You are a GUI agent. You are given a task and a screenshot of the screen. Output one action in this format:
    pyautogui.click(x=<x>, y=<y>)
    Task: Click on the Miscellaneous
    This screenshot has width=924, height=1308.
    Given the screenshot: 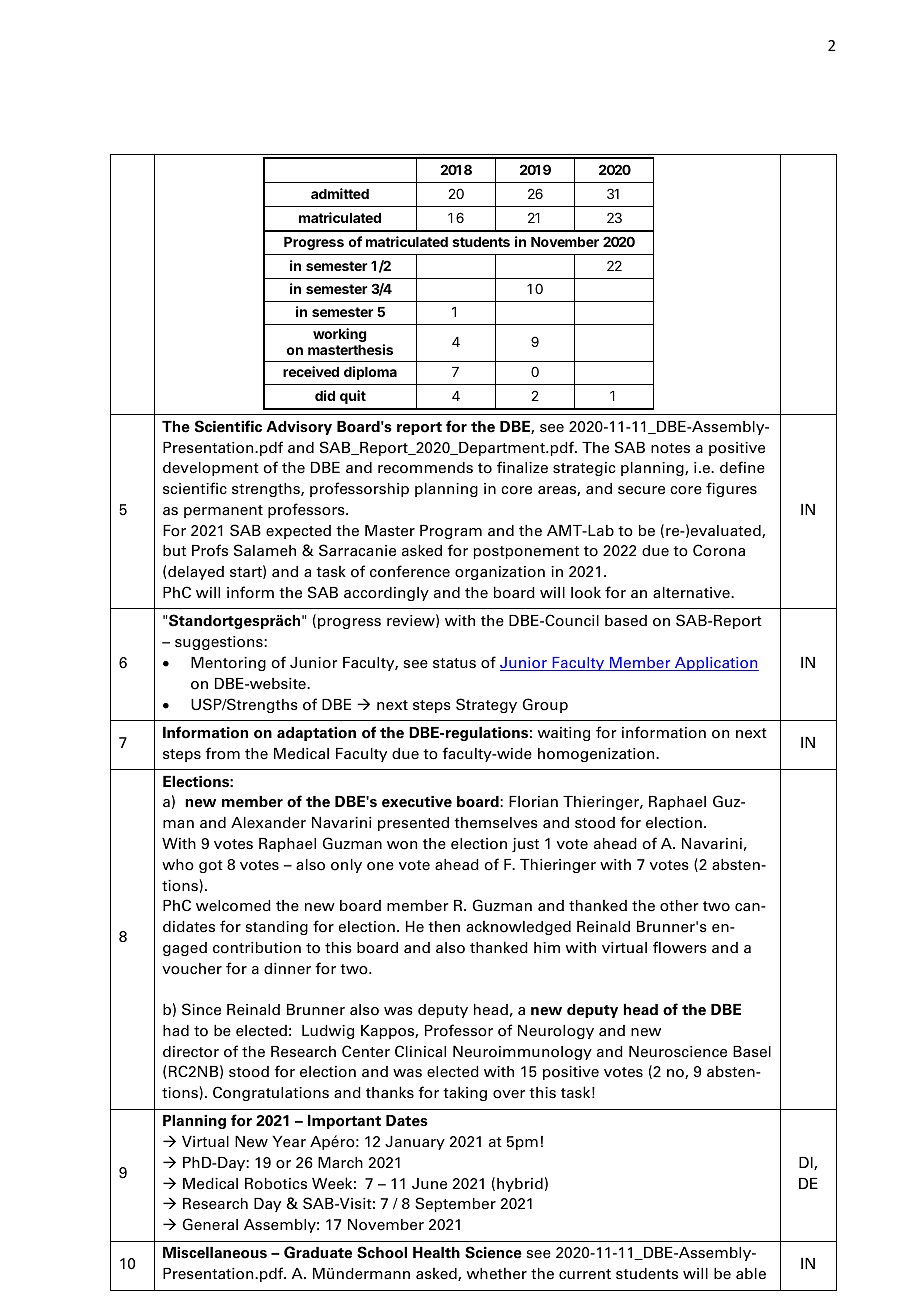 What is the action you would take?
    pyautogui.click(x=215, y=1253)
